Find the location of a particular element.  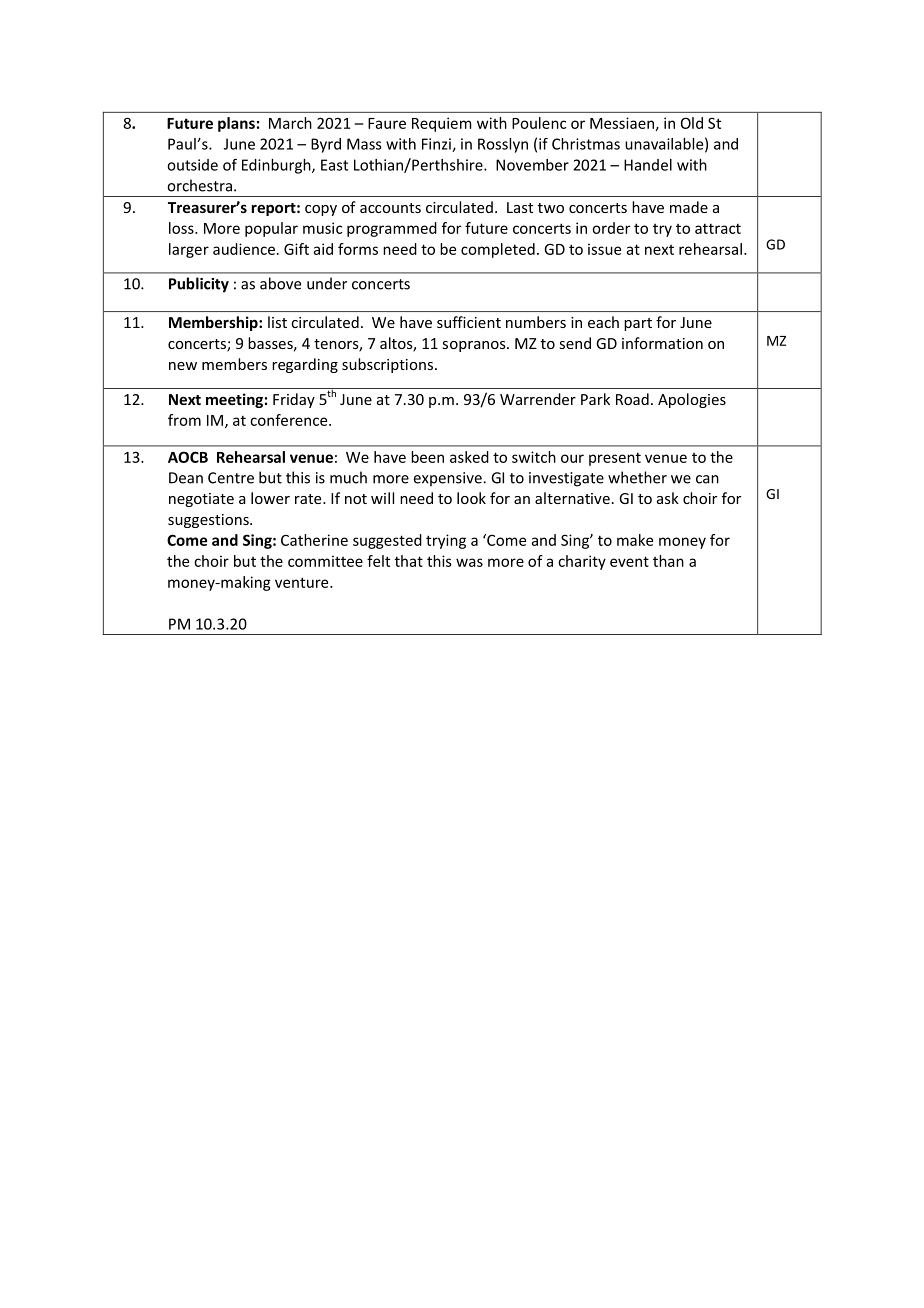

above is located at coordinates (280, 283).
